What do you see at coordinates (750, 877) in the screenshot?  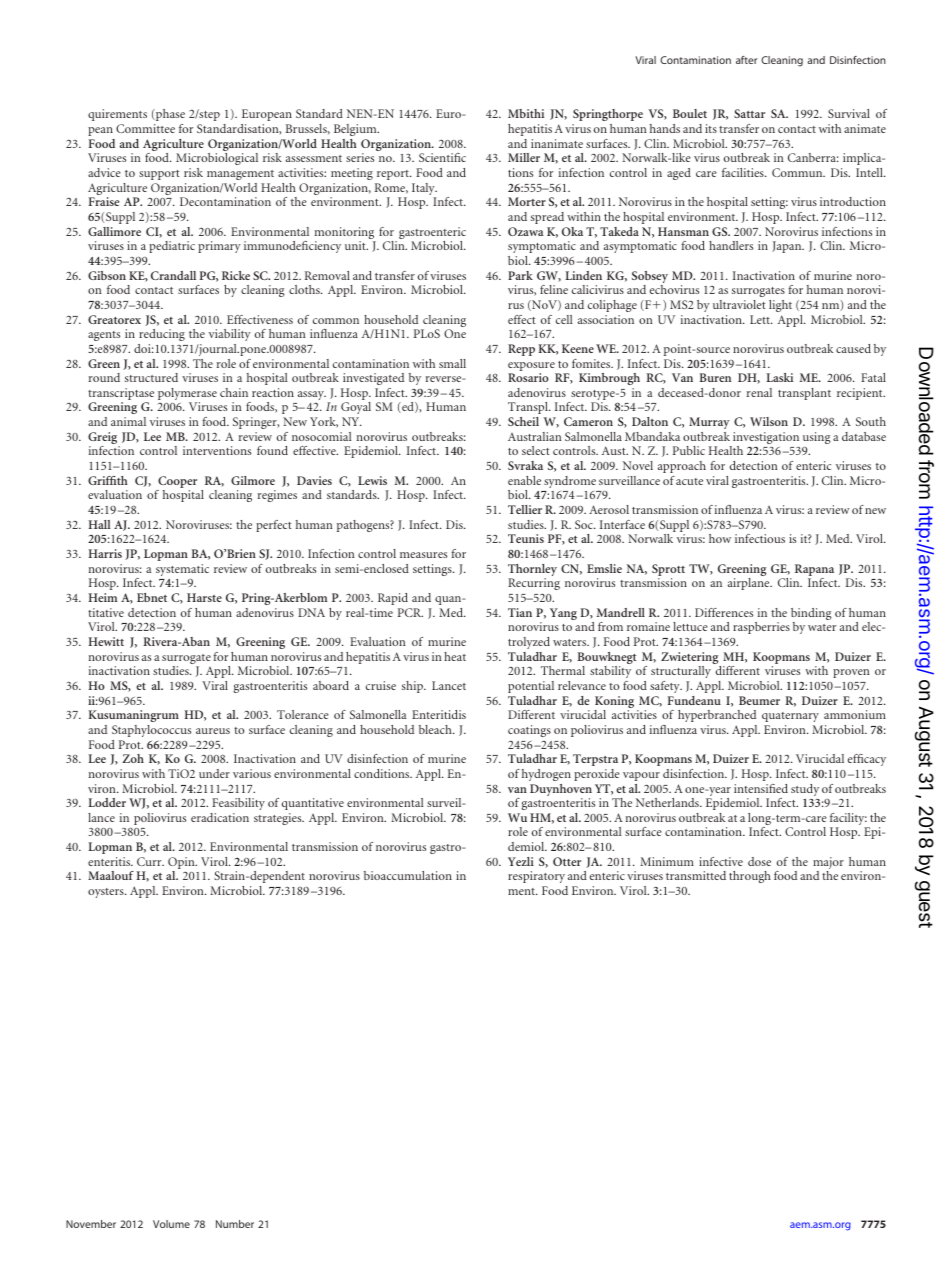 I see `through` at bounding box center [750, 877].
